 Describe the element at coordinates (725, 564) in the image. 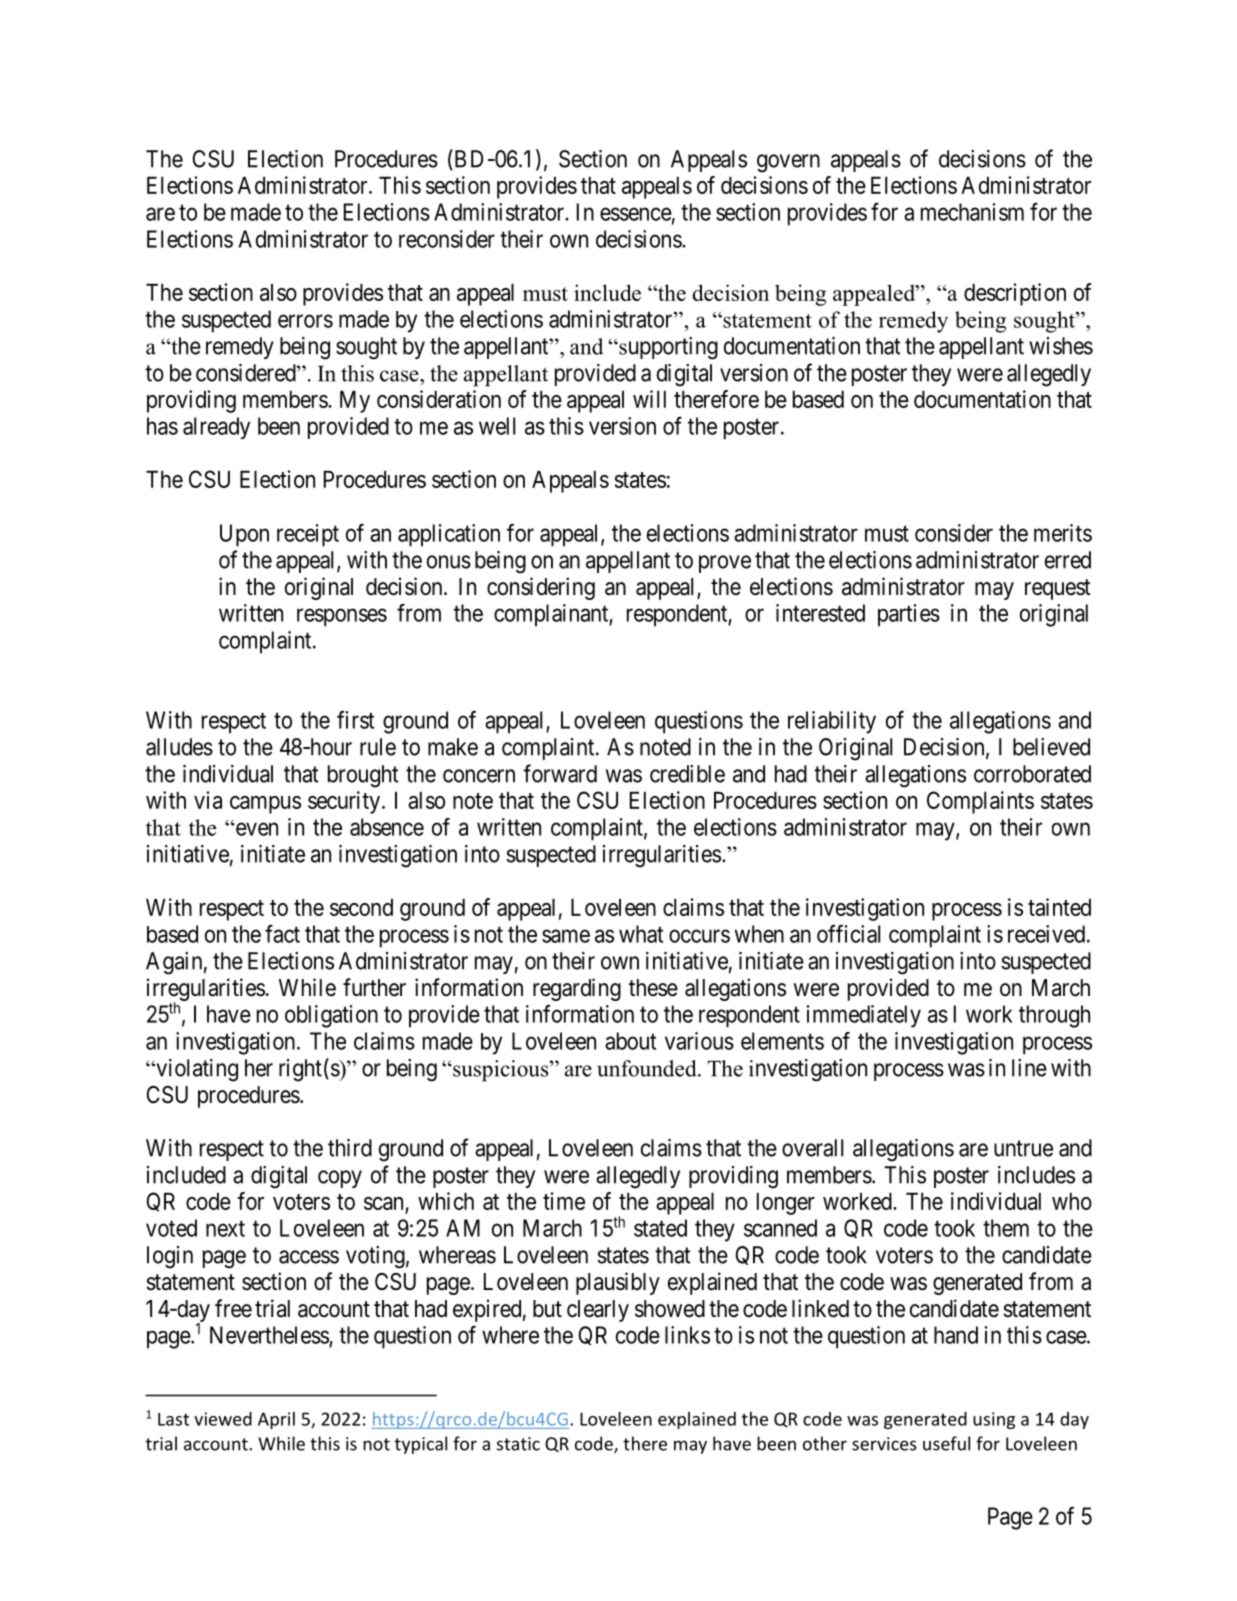

I see `prove` at that location.
